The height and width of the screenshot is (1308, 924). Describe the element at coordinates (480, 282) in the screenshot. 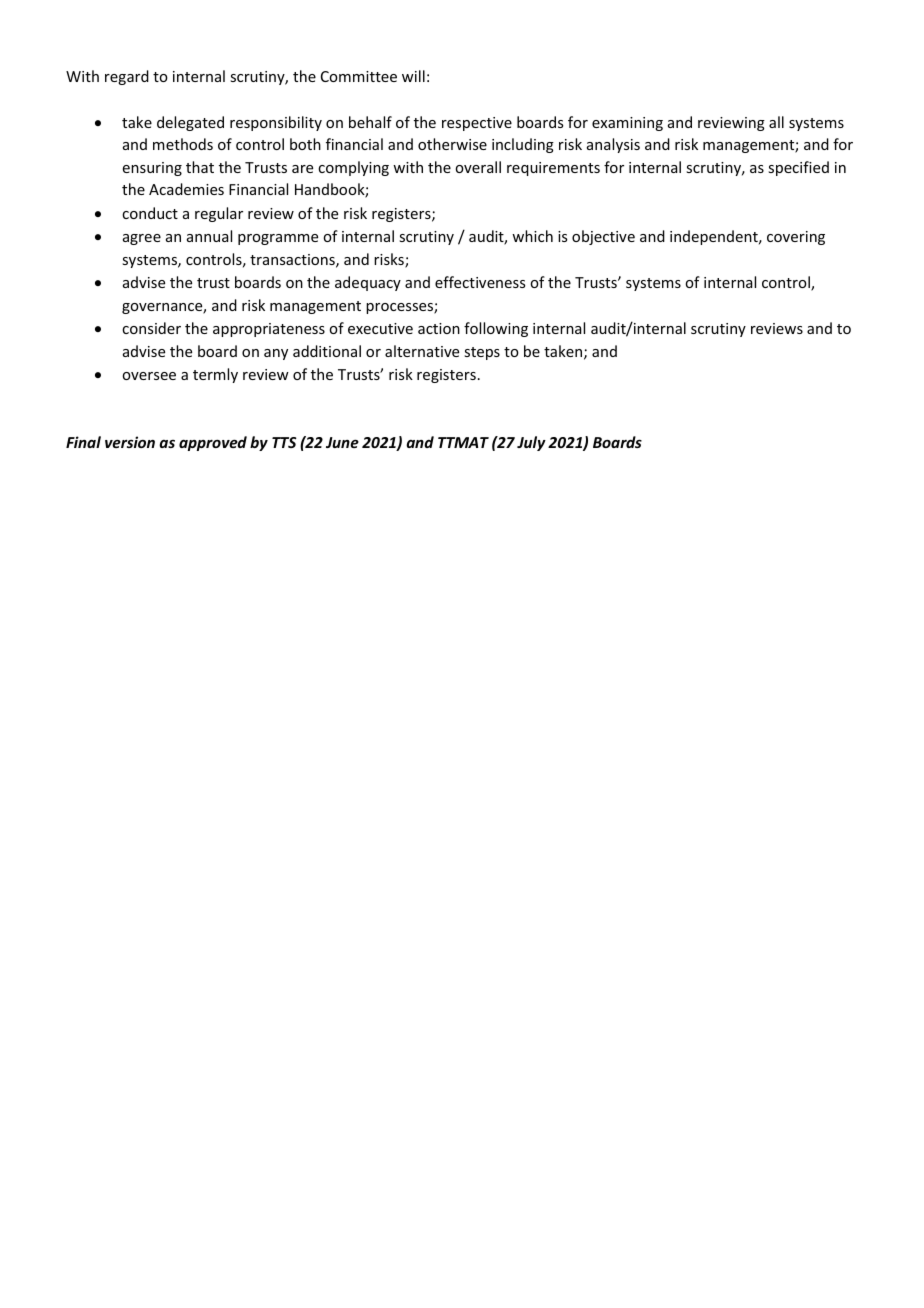

I see `effectiveness` at that location.
